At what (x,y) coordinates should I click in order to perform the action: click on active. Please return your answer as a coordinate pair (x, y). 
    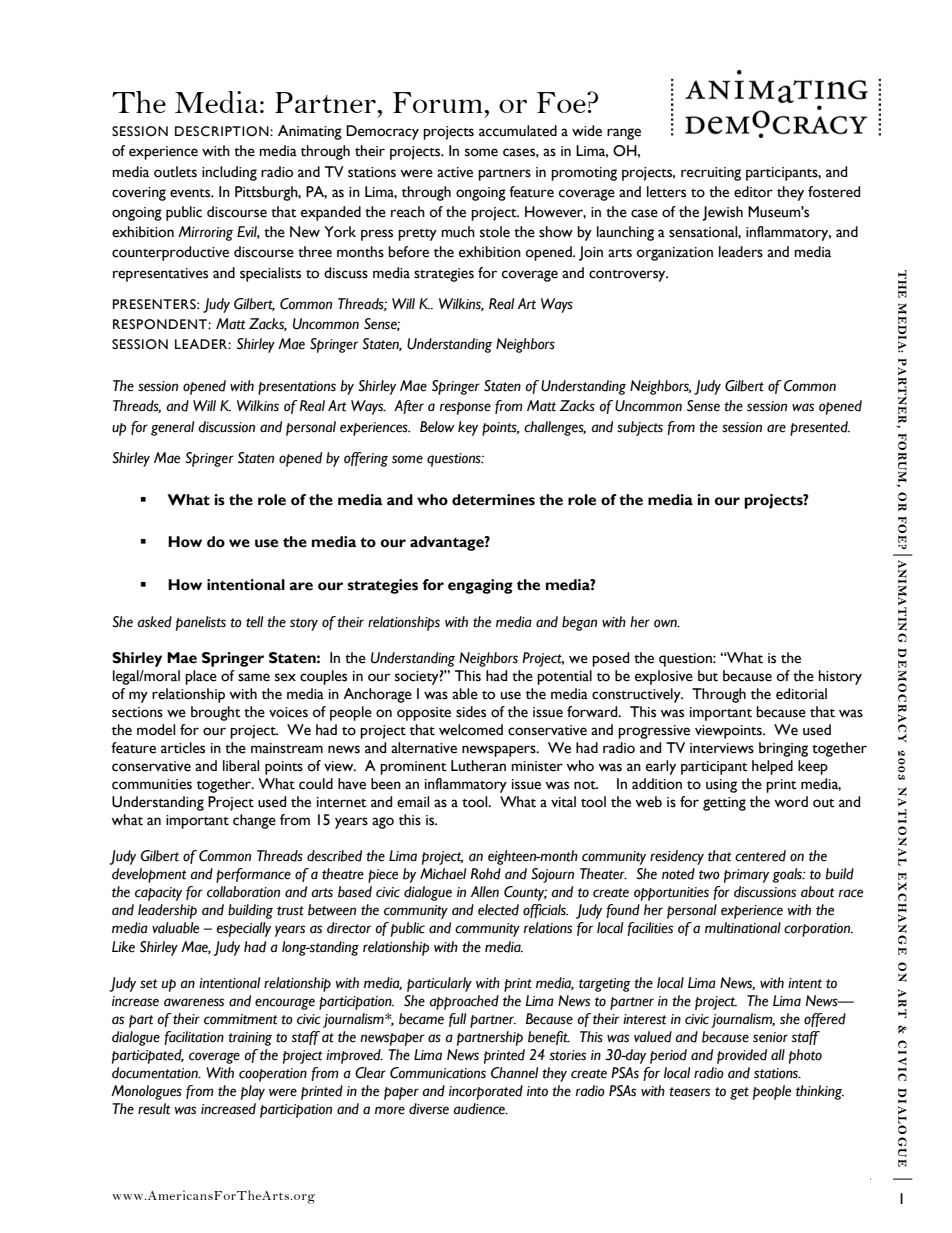
    Looking at the image, I should click on (455, 172).
